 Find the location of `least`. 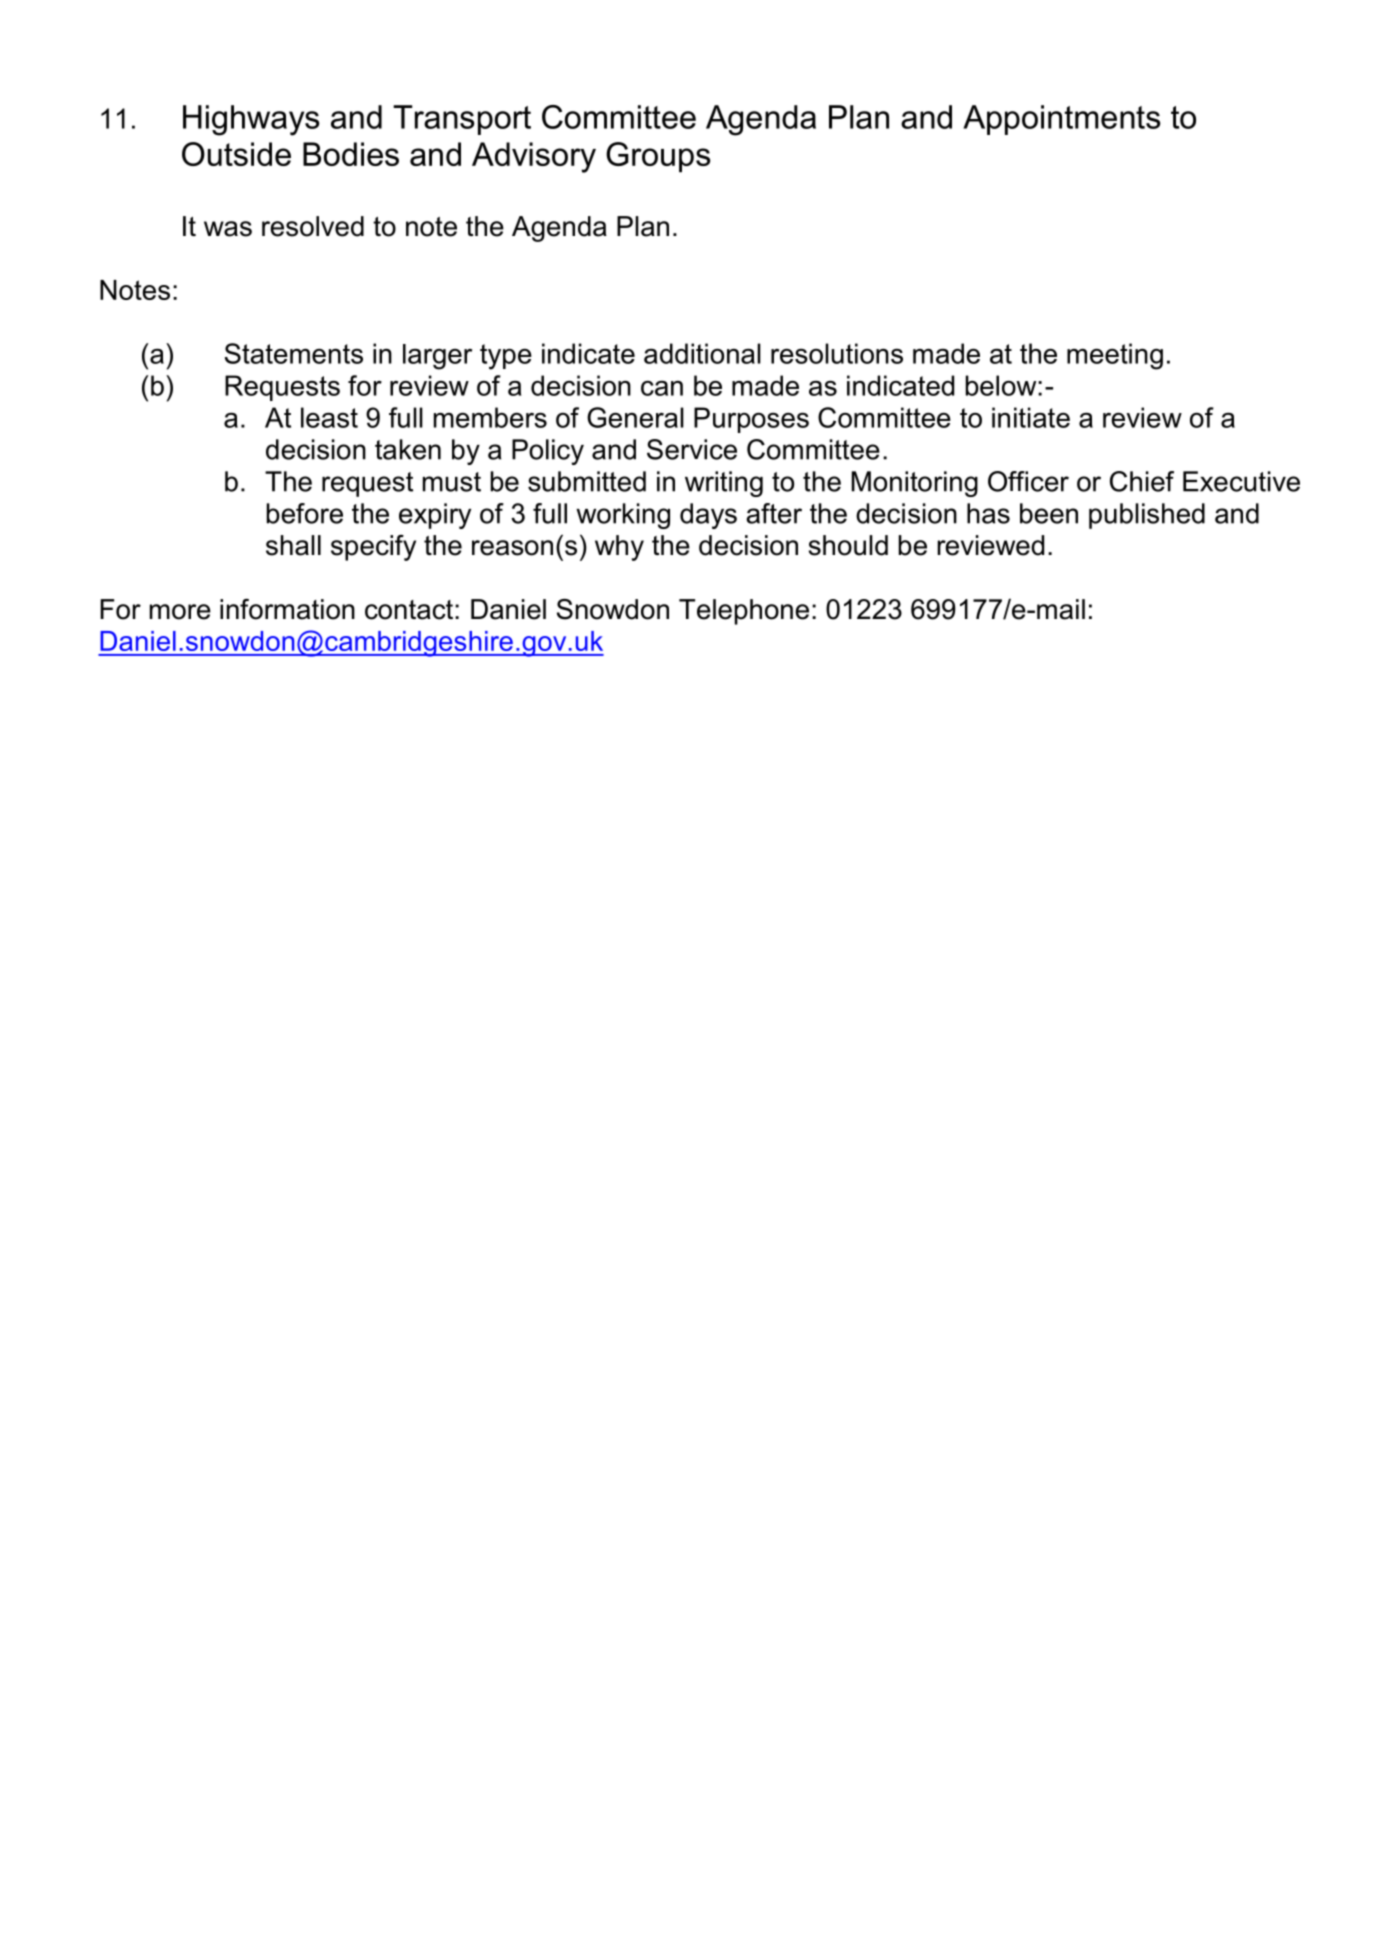

least is located at coordinates (329, 417).
